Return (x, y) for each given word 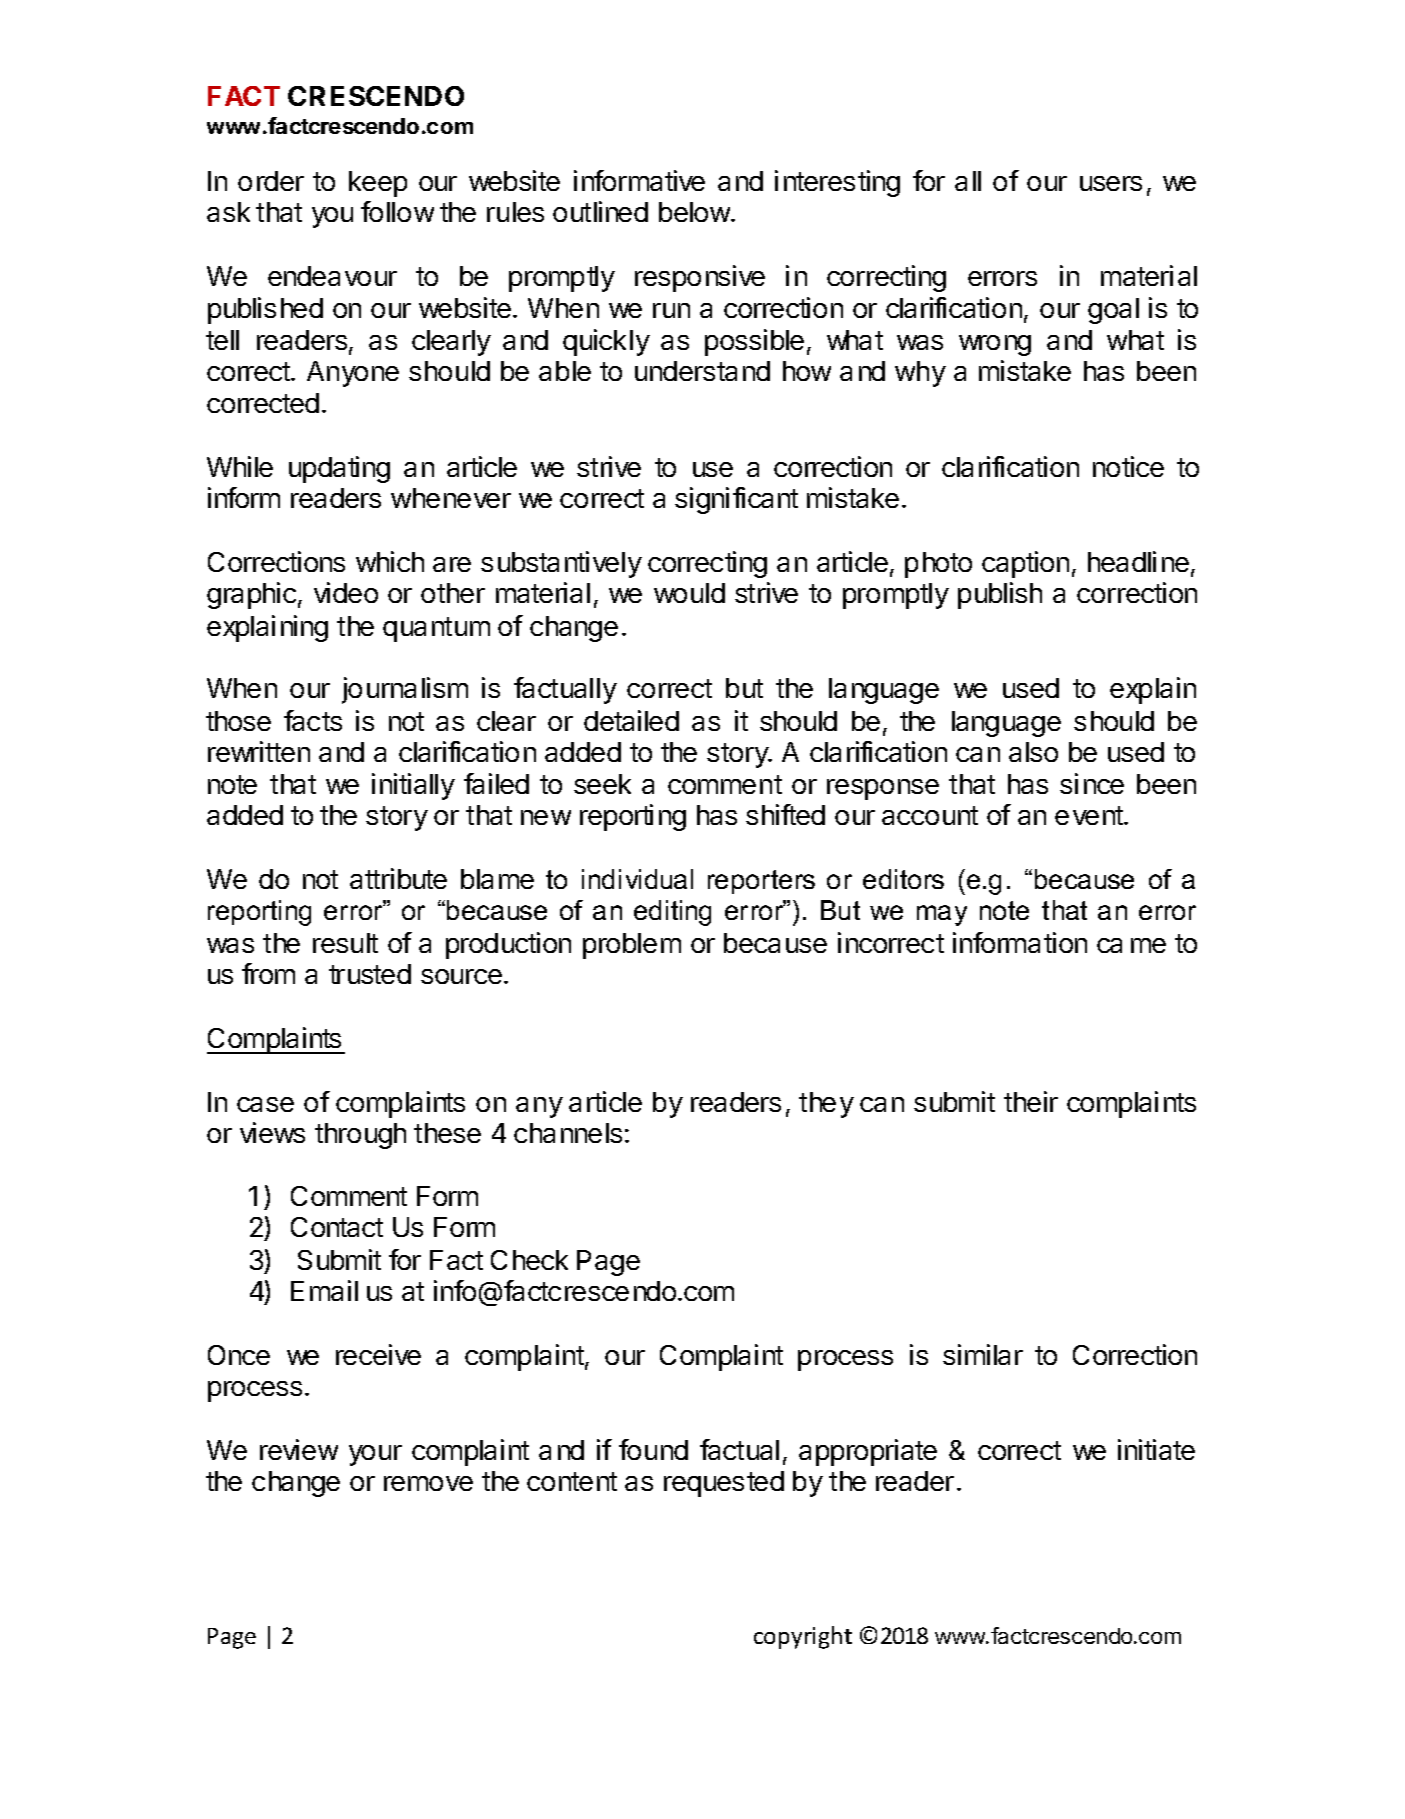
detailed (631, 720)
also (1033, 752)
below (694, 212)
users (1111, 183)
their (1031, 1101)
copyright (803, 1637)
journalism (405, 690)
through (360, 1136)
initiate (1156, 1449)
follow (397, 211)
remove (428, 1483)
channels (568, 1133)
